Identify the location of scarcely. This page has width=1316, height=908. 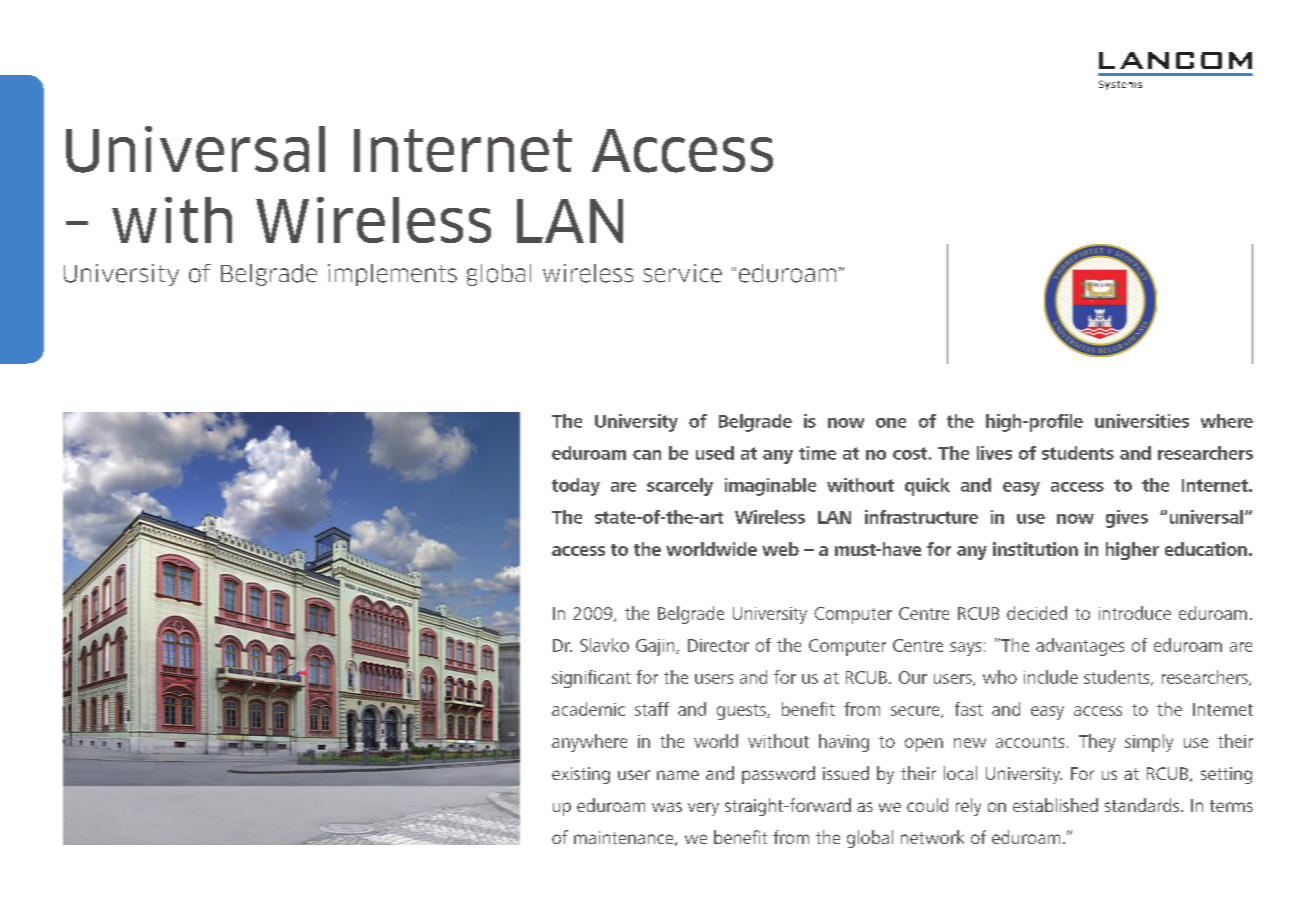
(680, 487).
